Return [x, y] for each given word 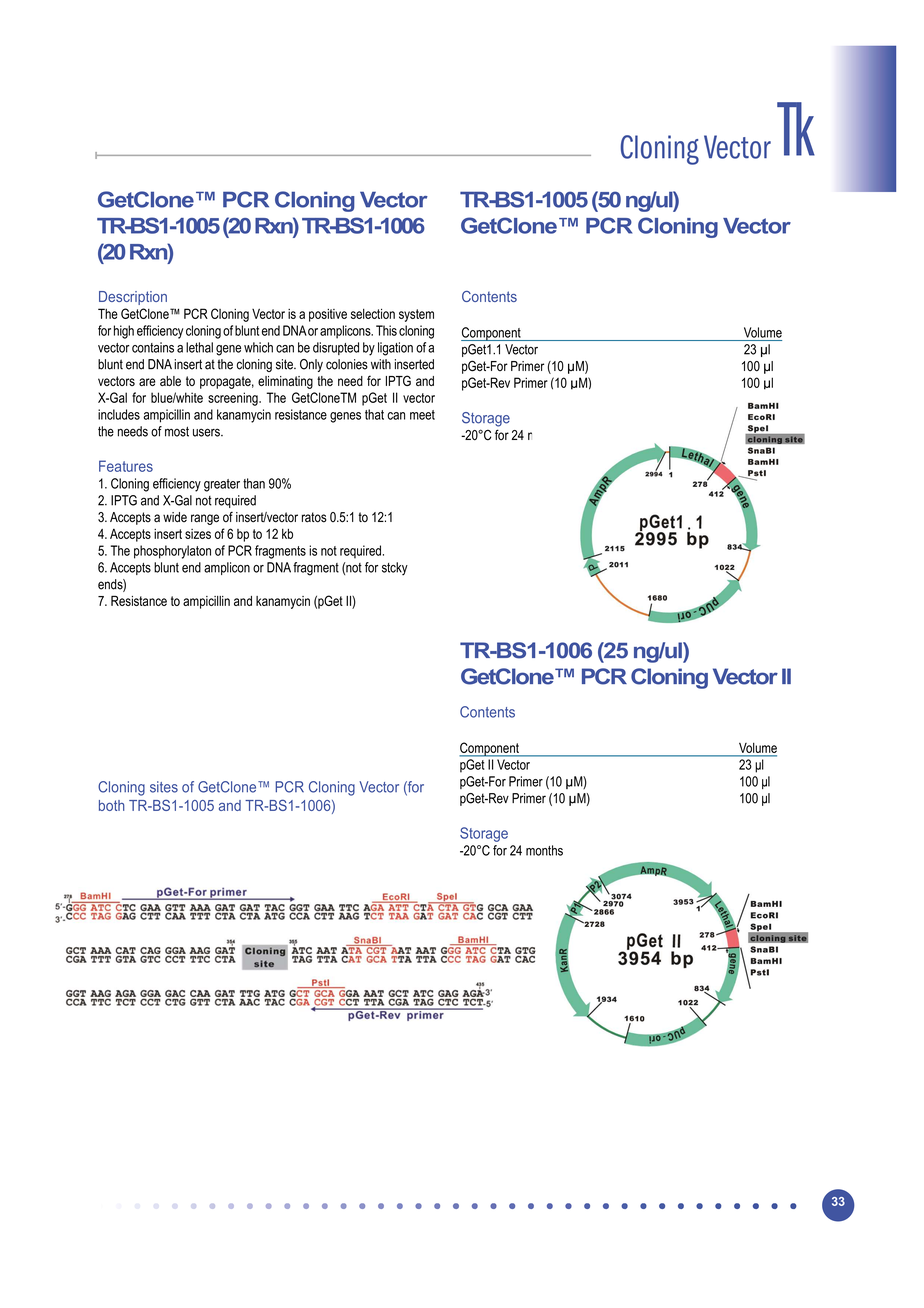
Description [133, 298]
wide [175, 517]
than [254, 483]
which [258, 347]
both [112, 805]
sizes [198, 534]
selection [373, 314]
